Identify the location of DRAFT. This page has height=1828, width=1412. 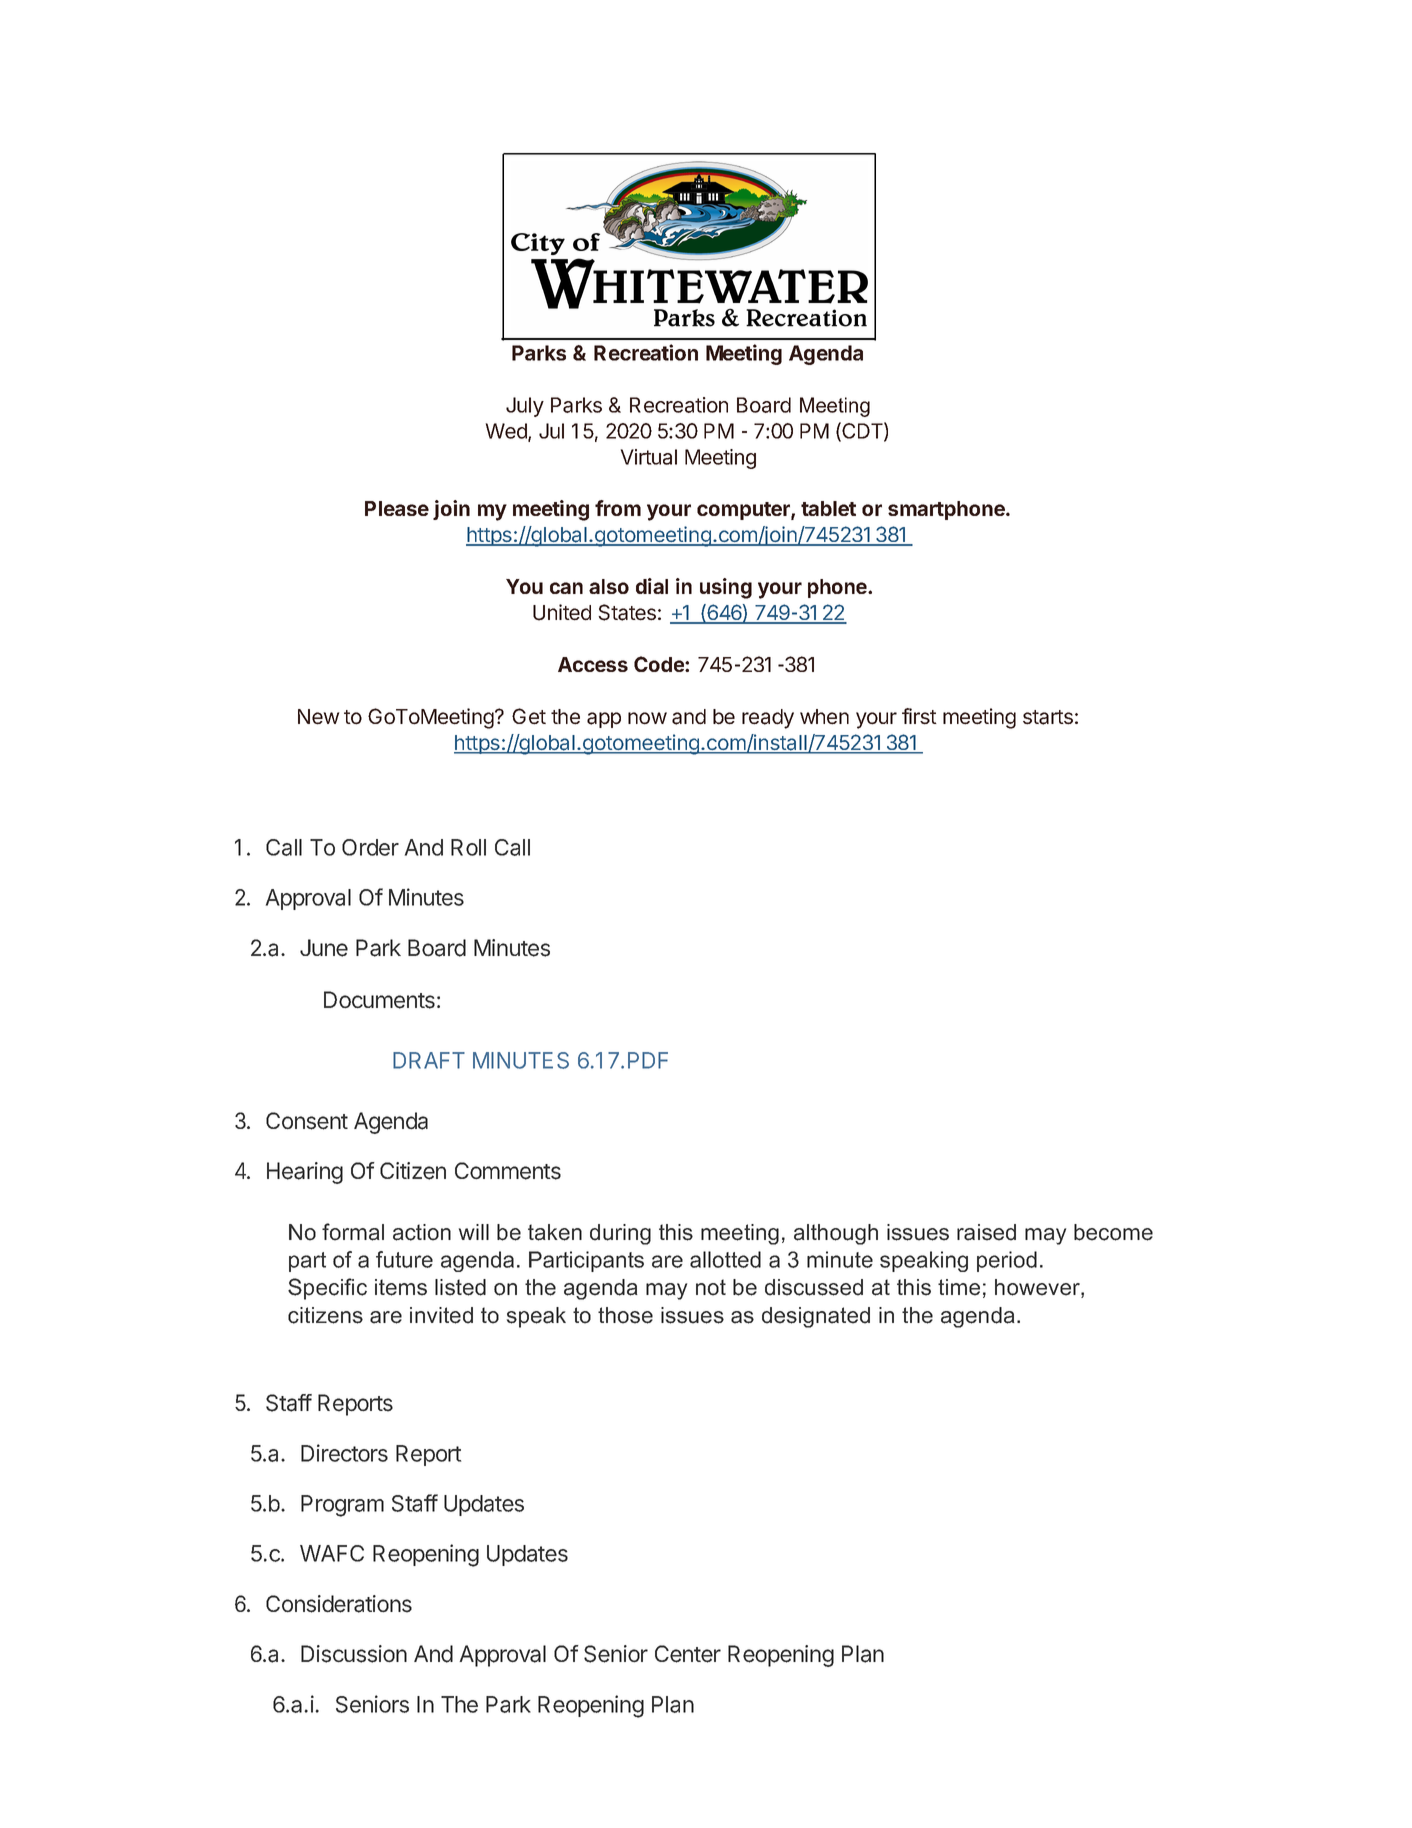
(429, 1060).
